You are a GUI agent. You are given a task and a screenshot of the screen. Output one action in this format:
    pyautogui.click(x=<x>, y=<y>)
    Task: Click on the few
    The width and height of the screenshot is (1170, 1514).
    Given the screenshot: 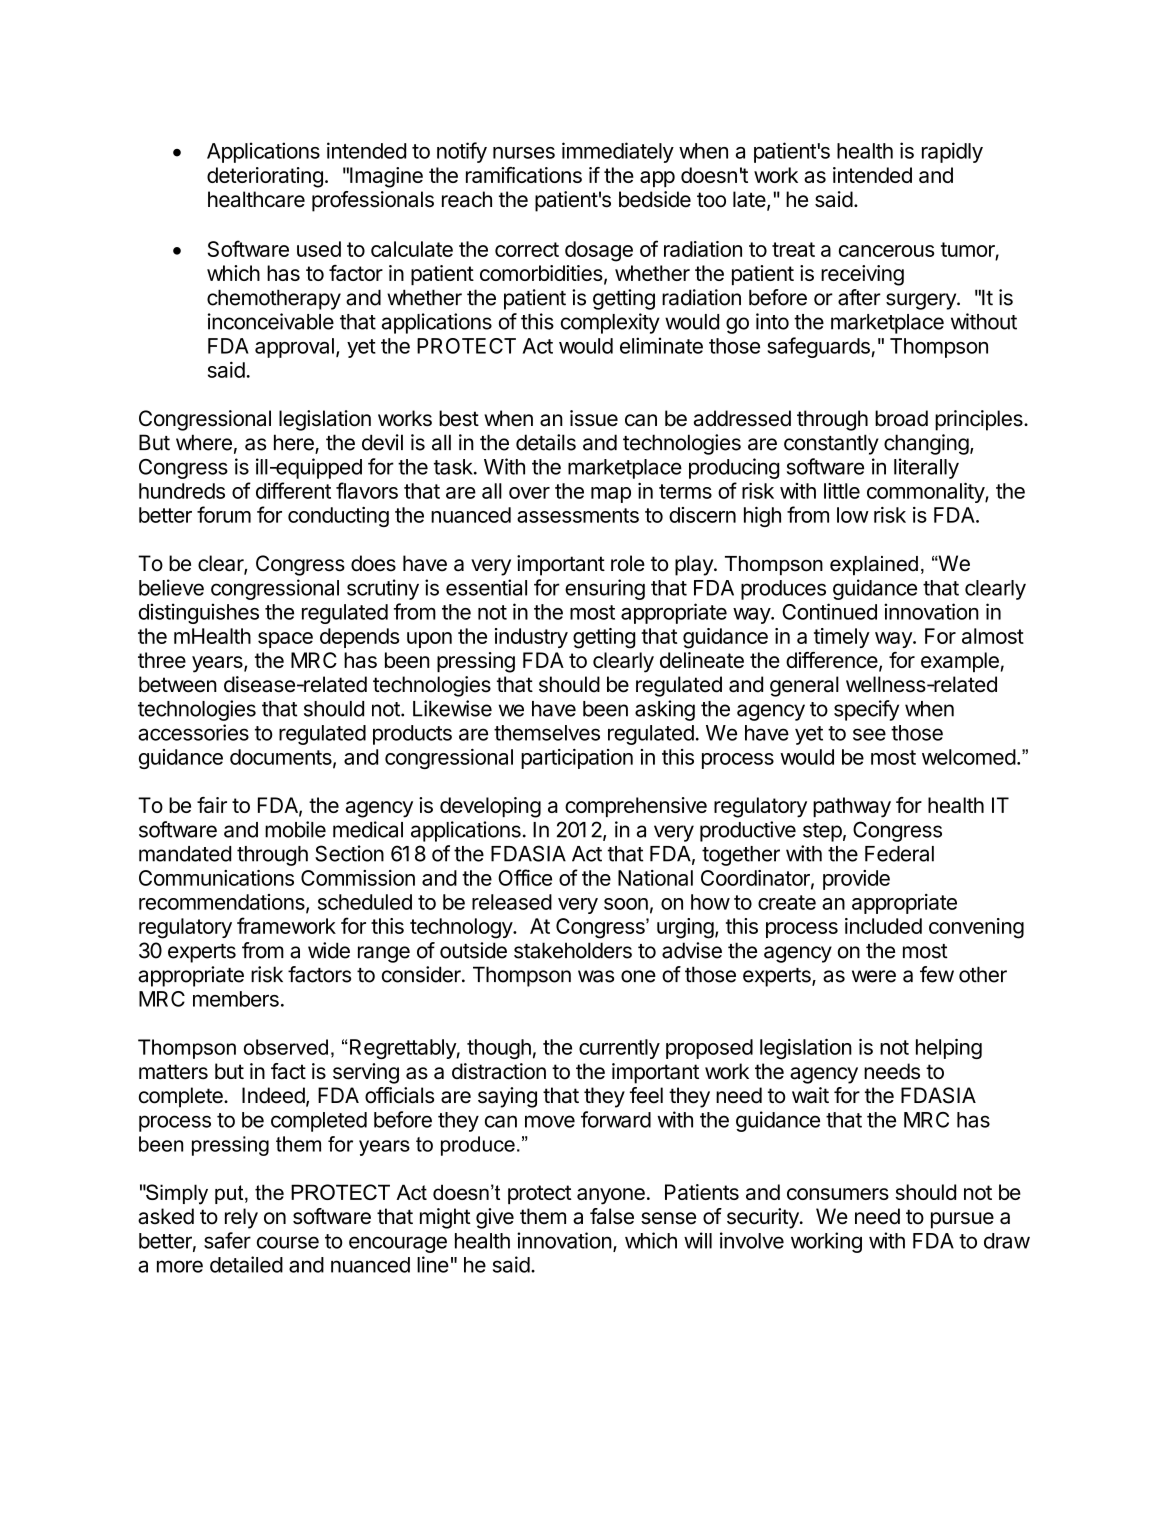 What is the action you would take?
    pyautogui.click(x=937, y=974)
